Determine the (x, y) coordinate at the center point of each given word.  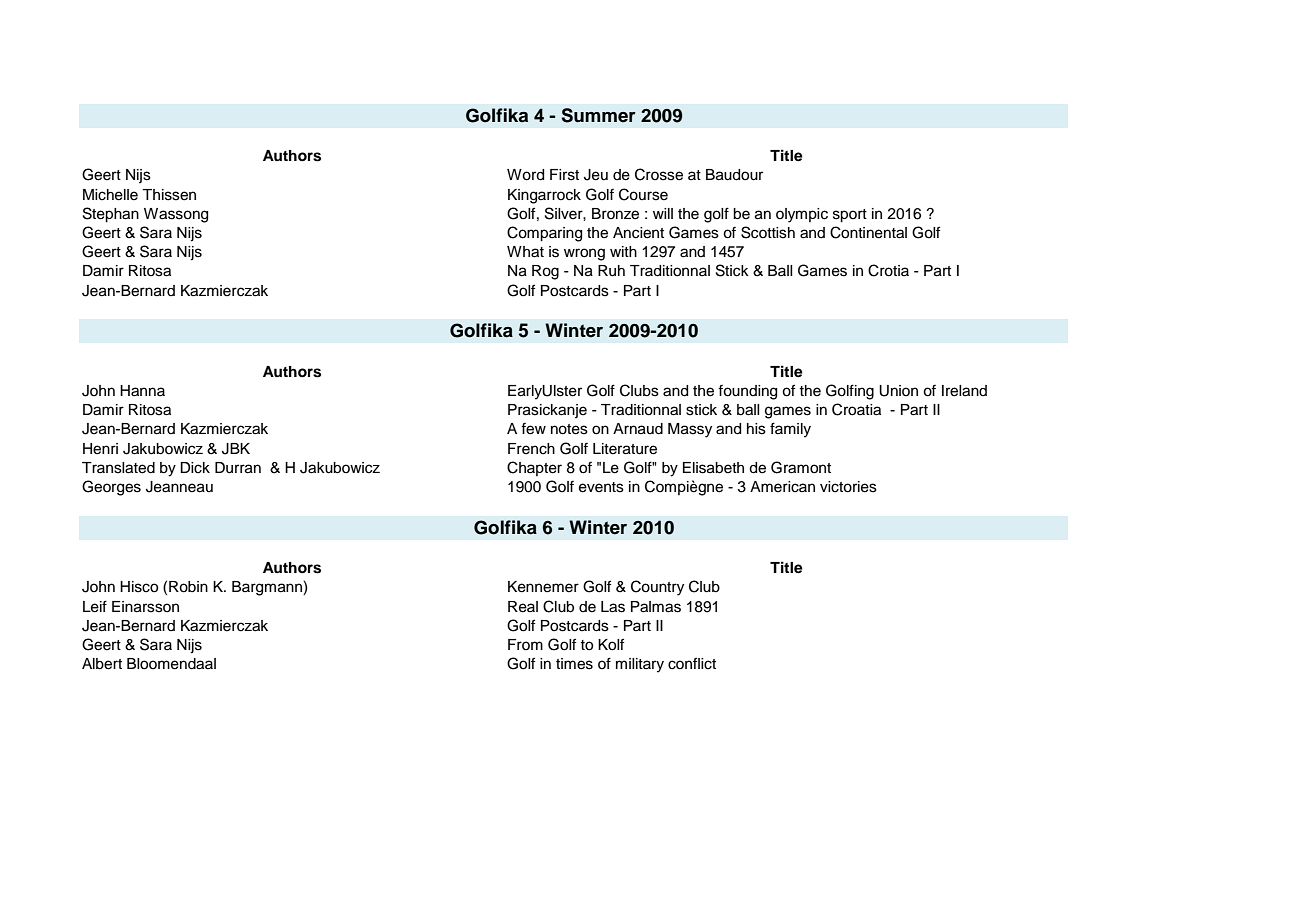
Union (898, 391)
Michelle (110, 195)
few (533, 429)
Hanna (142, 391)
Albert (102, 664)
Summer (598, 115)
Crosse (659, 174)
